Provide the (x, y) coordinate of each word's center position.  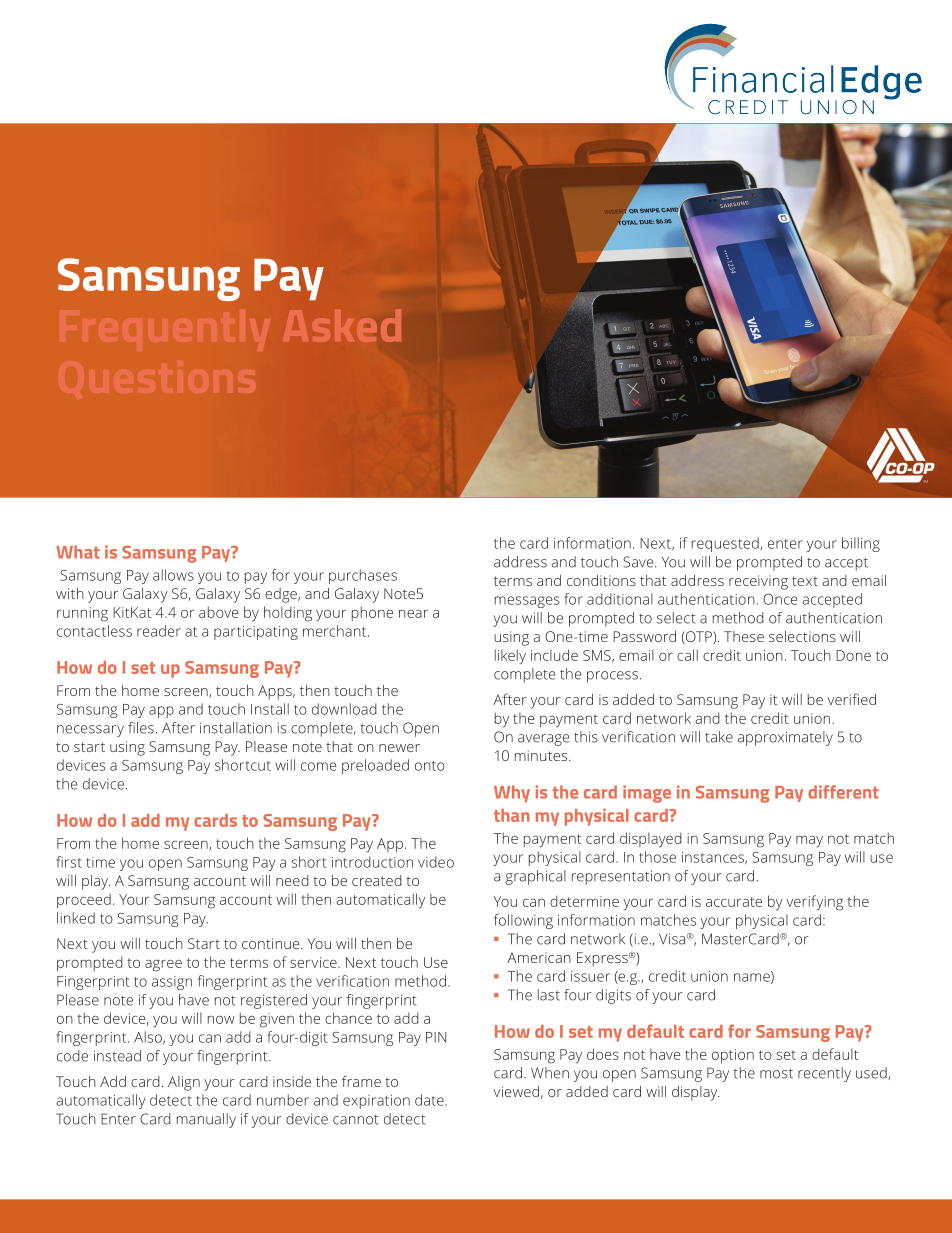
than (512, 815)
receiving (758, 582)
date (430, 1100)
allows (173, 575)
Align (184, 1083)
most (776, 1074)
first (69, 862)
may (809, 842)
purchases (363, 576)
